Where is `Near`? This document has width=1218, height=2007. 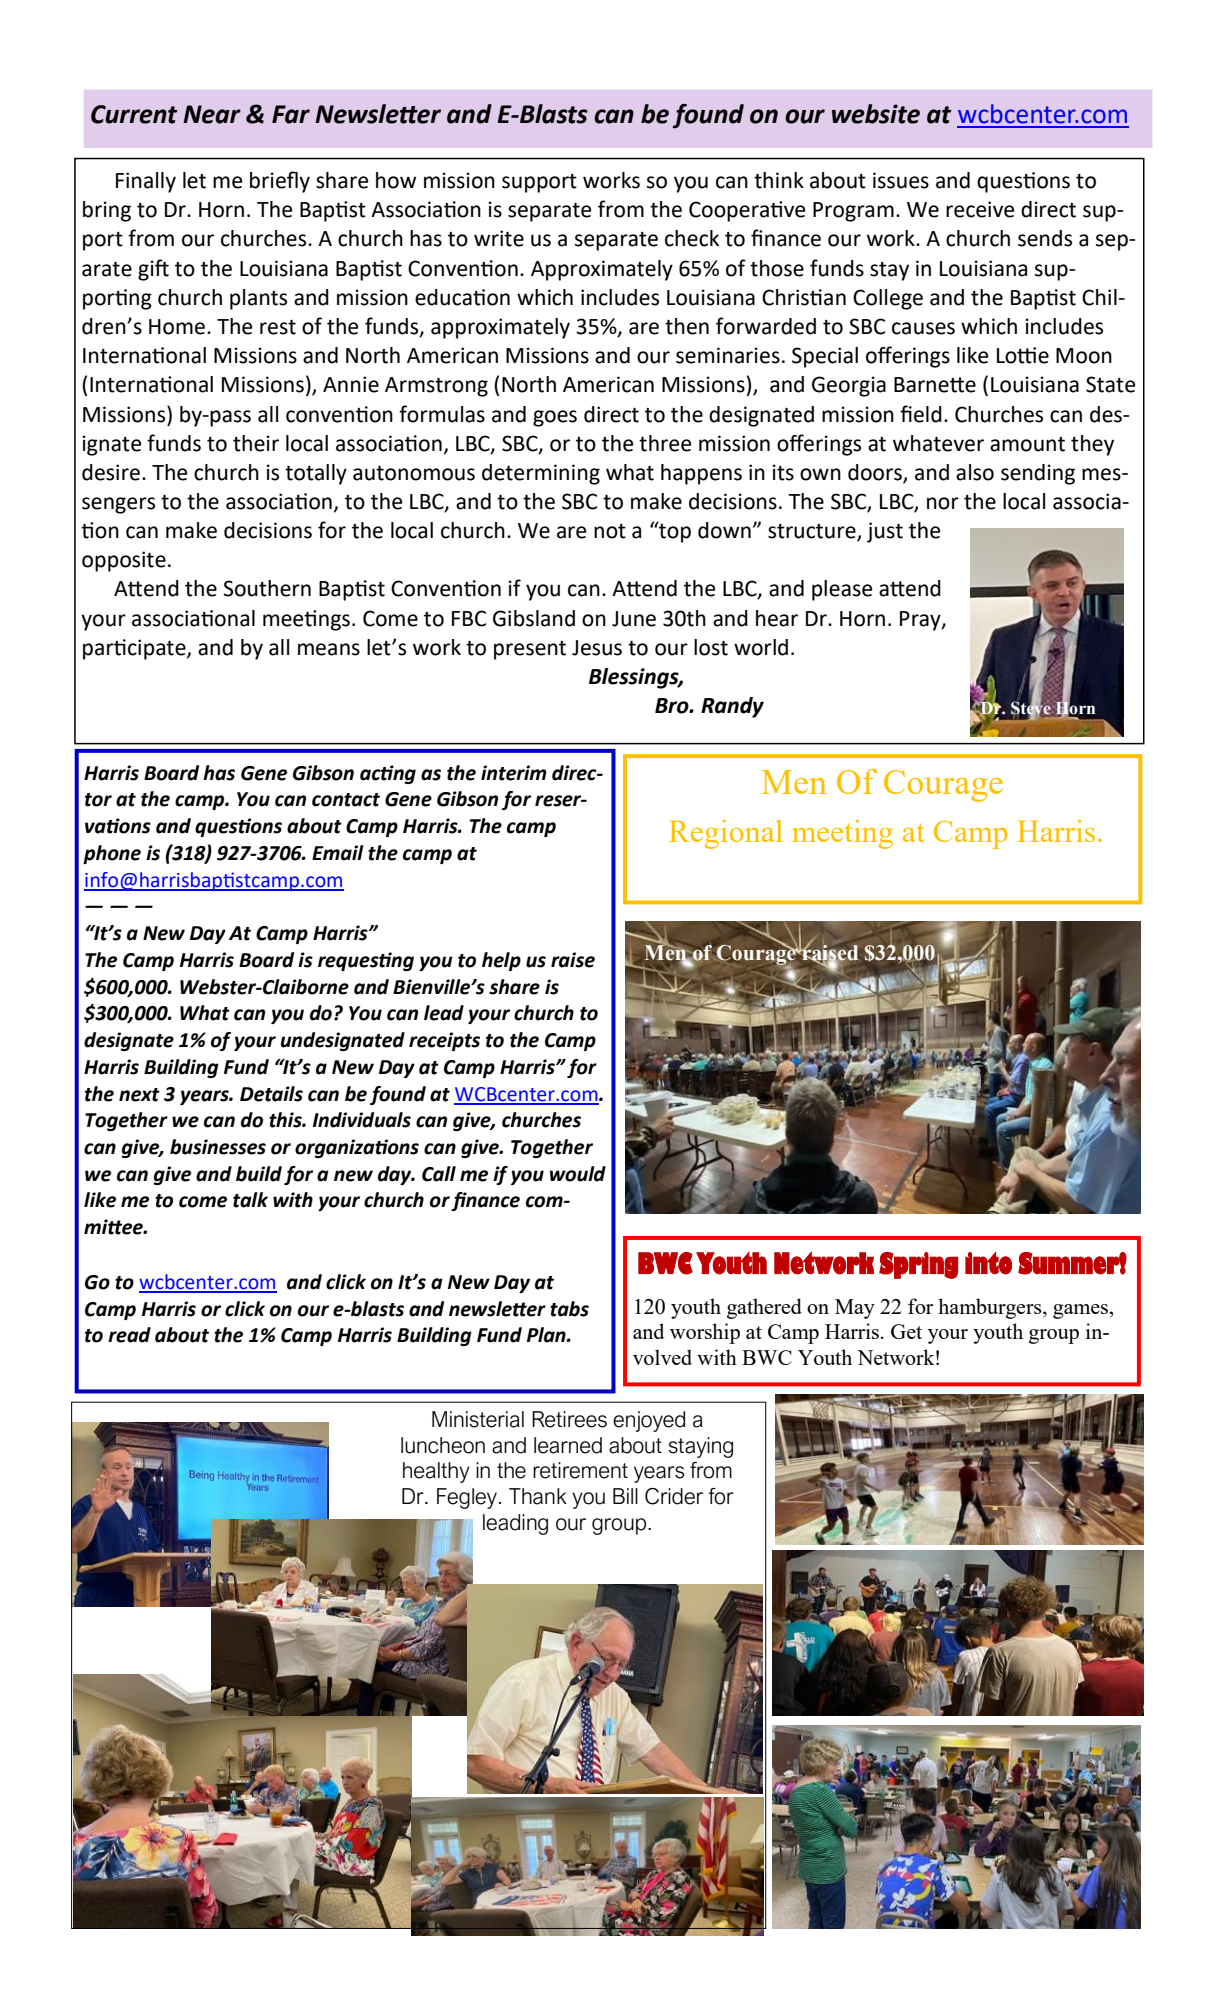
Near is located at coordinates (212, 114).
